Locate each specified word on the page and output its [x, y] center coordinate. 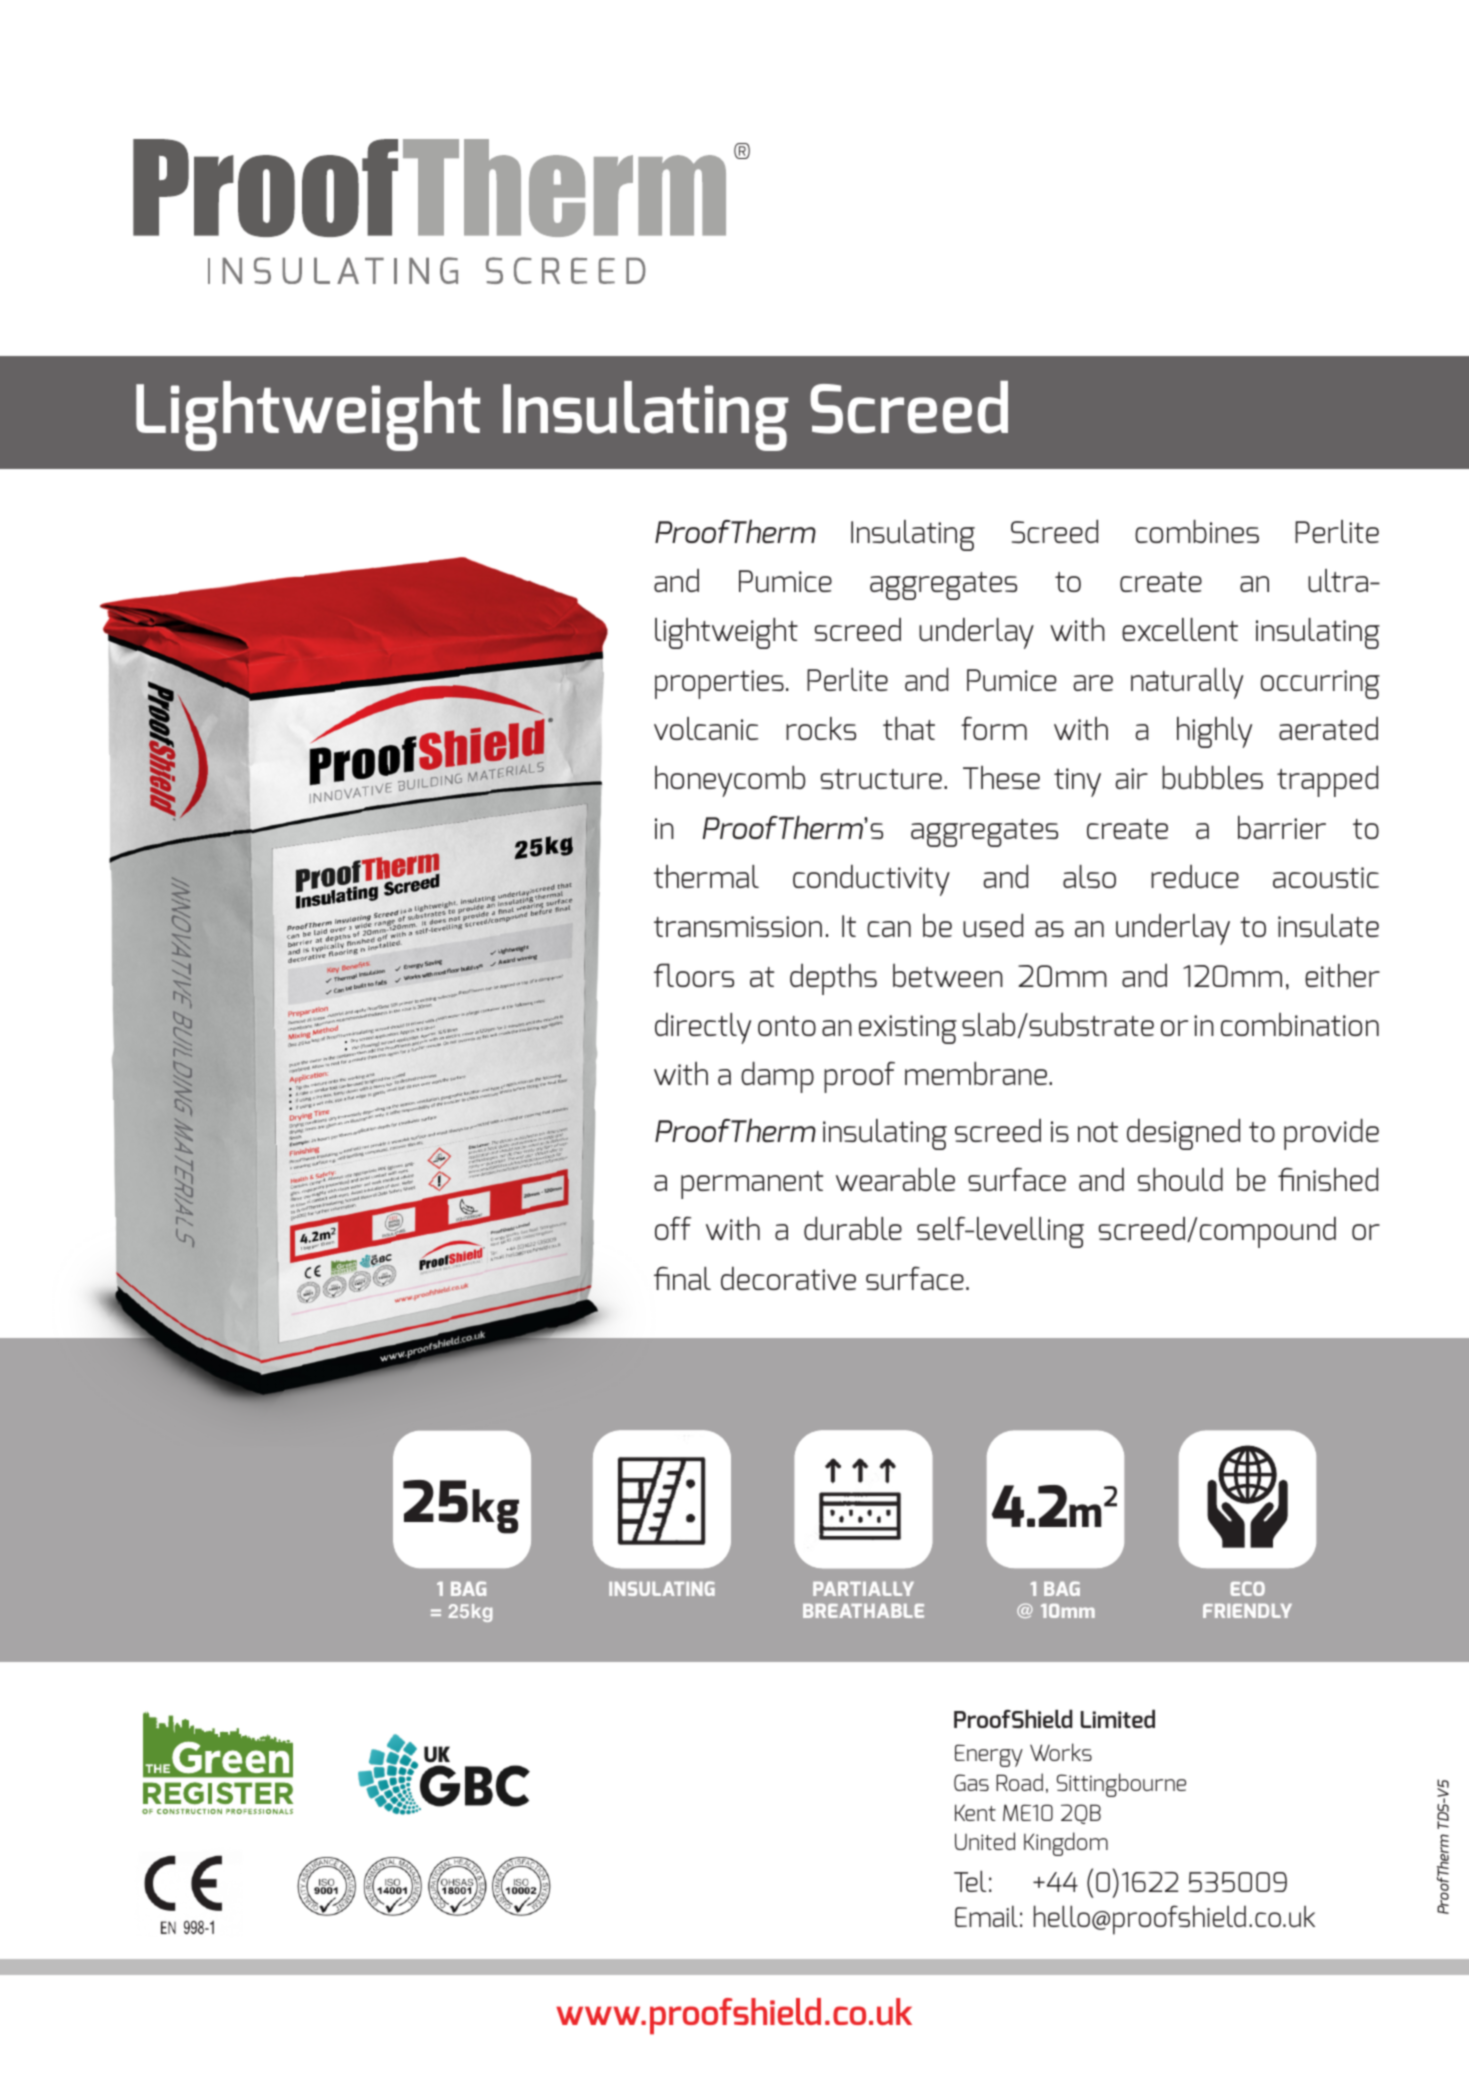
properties [719, 684]
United [985, 1841]
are [1093, 683]
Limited [1118, 1719]
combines [1197, 531]
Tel [970, 1881]
